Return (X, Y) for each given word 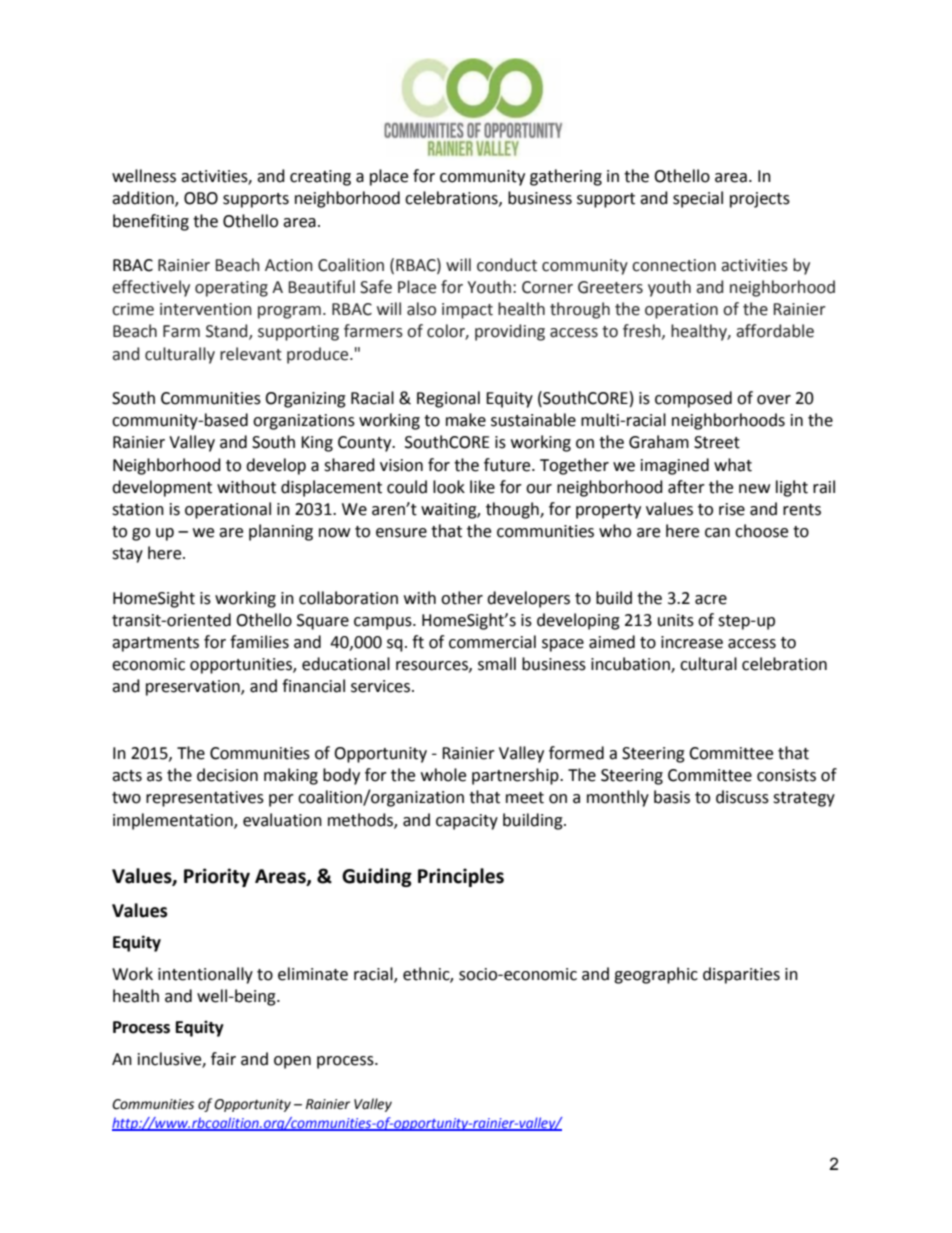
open (292, 1062)
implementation (174, 821)
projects (760, 200)
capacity (467, 822)
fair (223, 1059)
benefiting (151, 222)
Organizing (305, 400)
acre (711, 600)
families (259, 642)
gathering (566, 177)
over (774, 400)
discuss (742, 797)
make (466, 420)
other (462, 598)
